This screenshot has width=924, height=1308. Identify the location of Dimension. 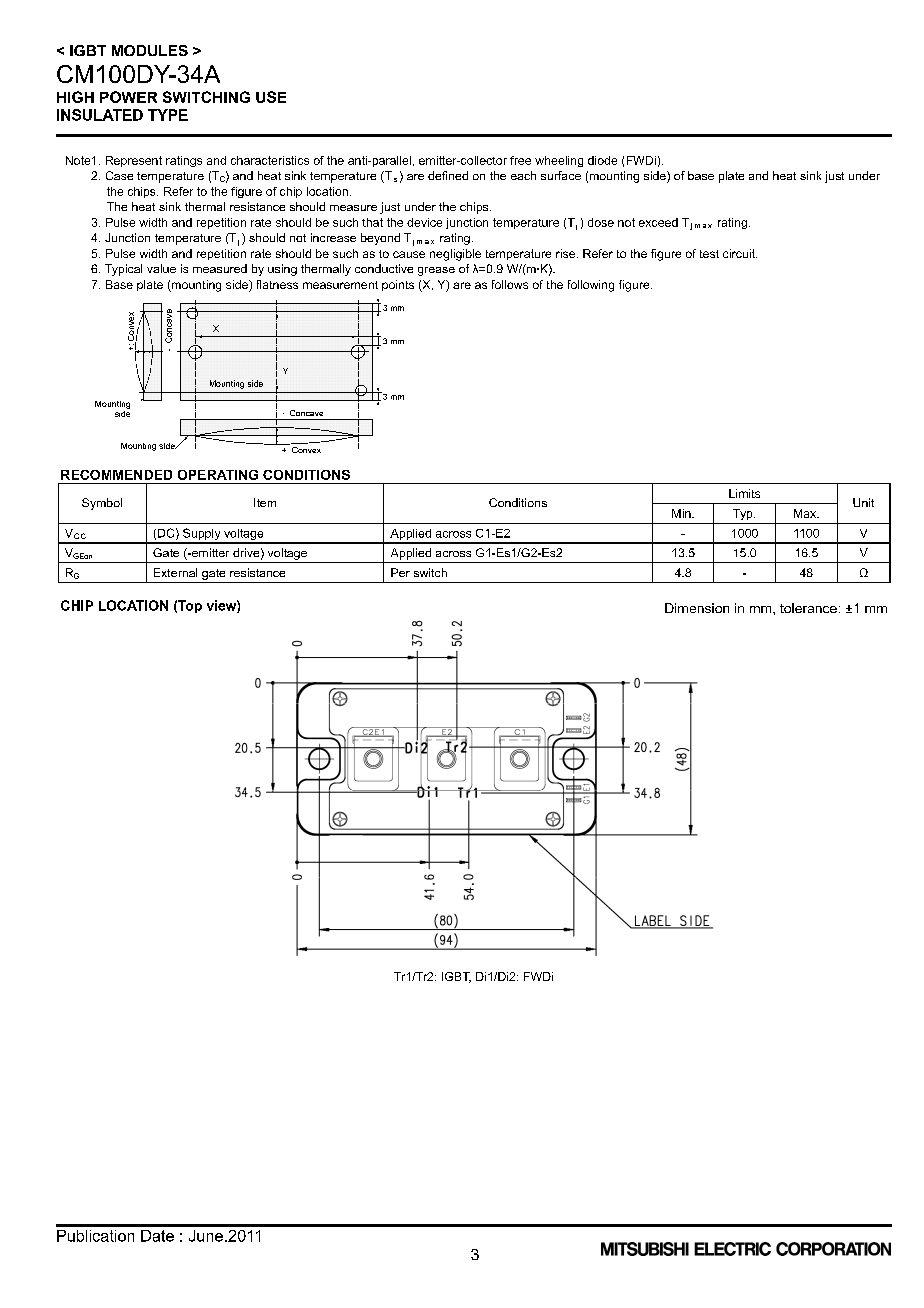
(697, 608).
